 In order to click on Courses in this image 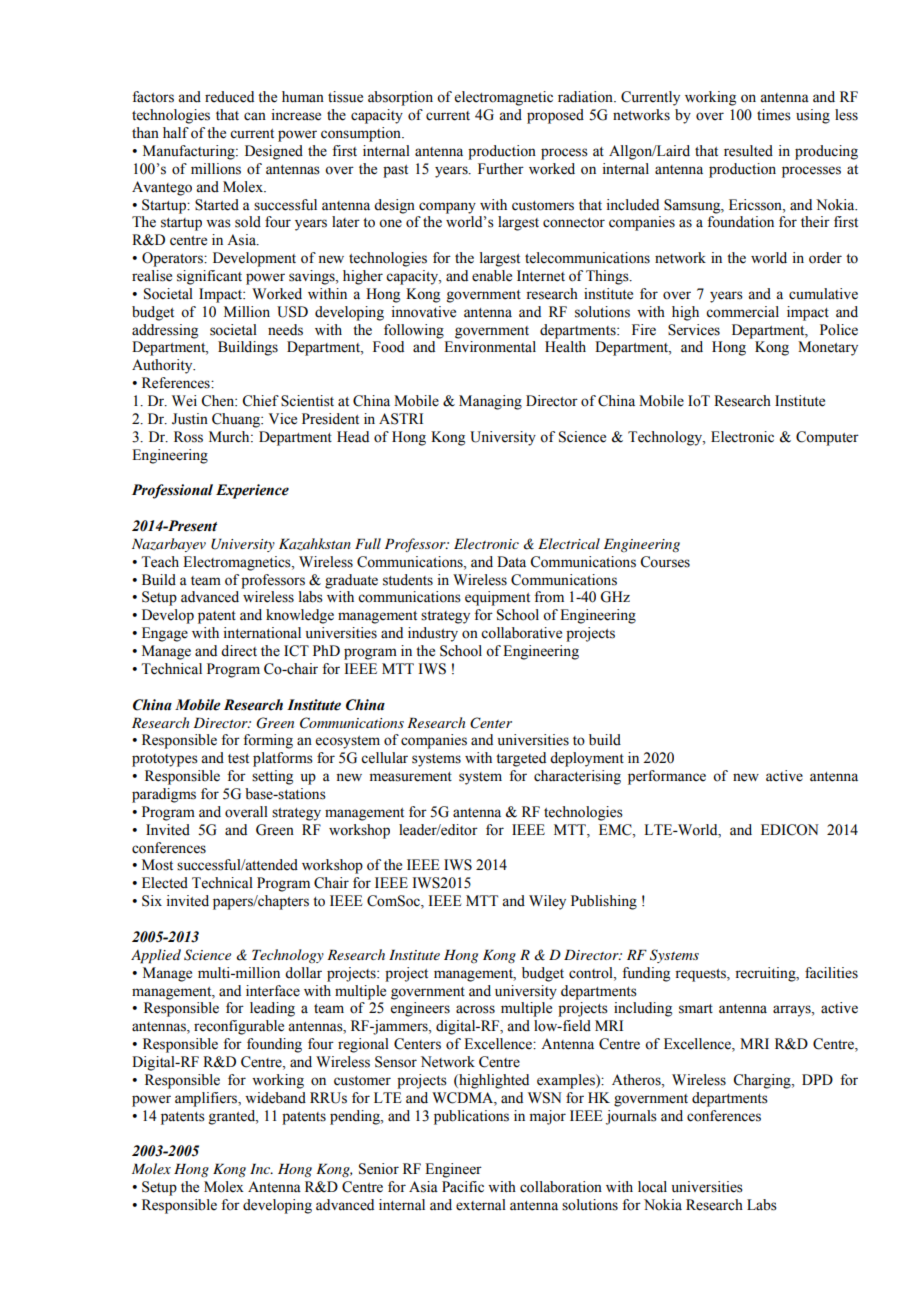, I will do `click(665, 562)`.
